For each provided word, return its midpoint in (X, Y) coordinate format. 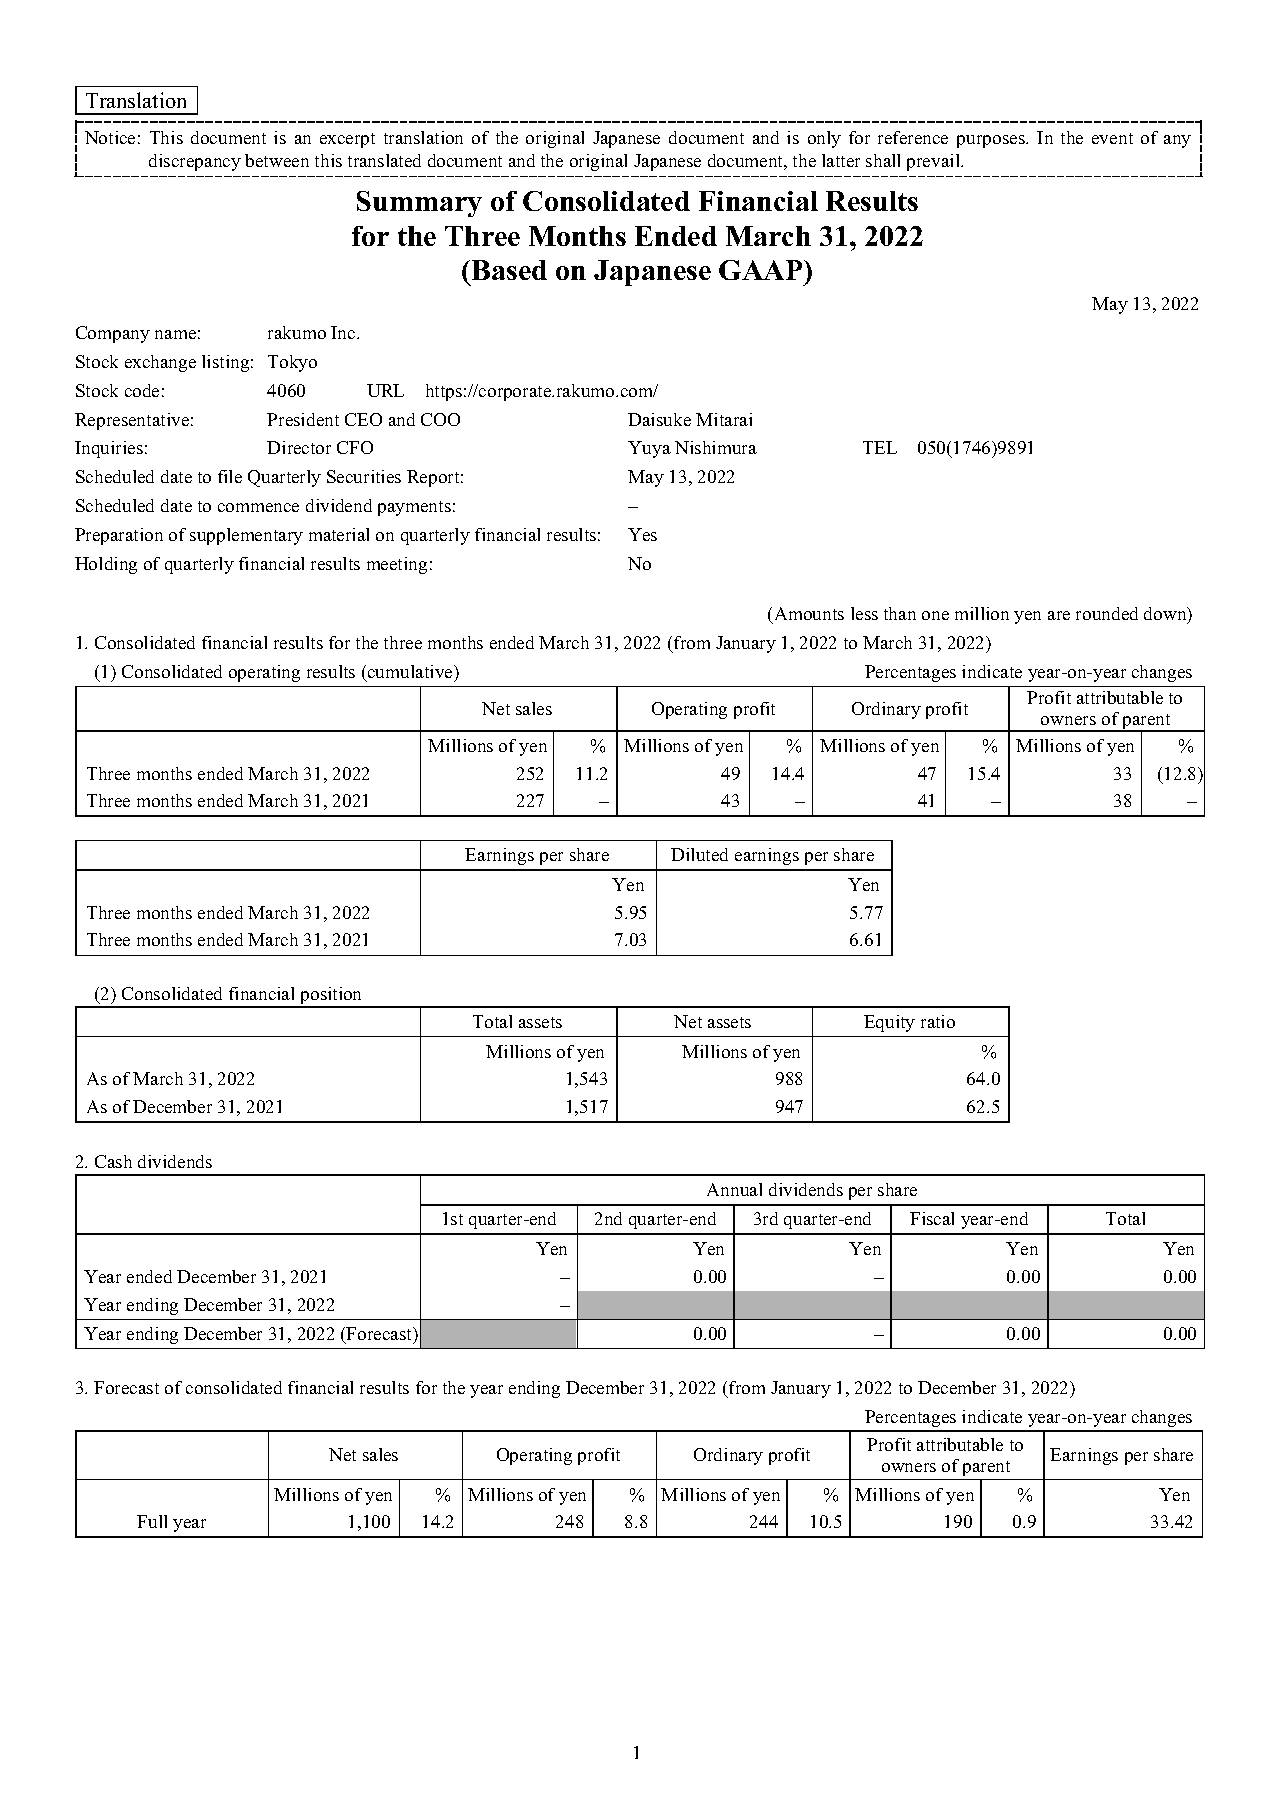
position (331, 997)
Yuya (649, 449)
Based (509, 270)
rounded (1107, 613)
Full (152, 1521)
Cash (113, 1161)
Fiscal (932, 1218)
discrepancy (195, 162)
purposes (992, 141)
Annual (734, 1189)
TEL (880, 447)
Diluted (699, 854)
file (230, 476)
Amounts (808, 615)
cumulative (411, 671)
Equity (889, 1023)
